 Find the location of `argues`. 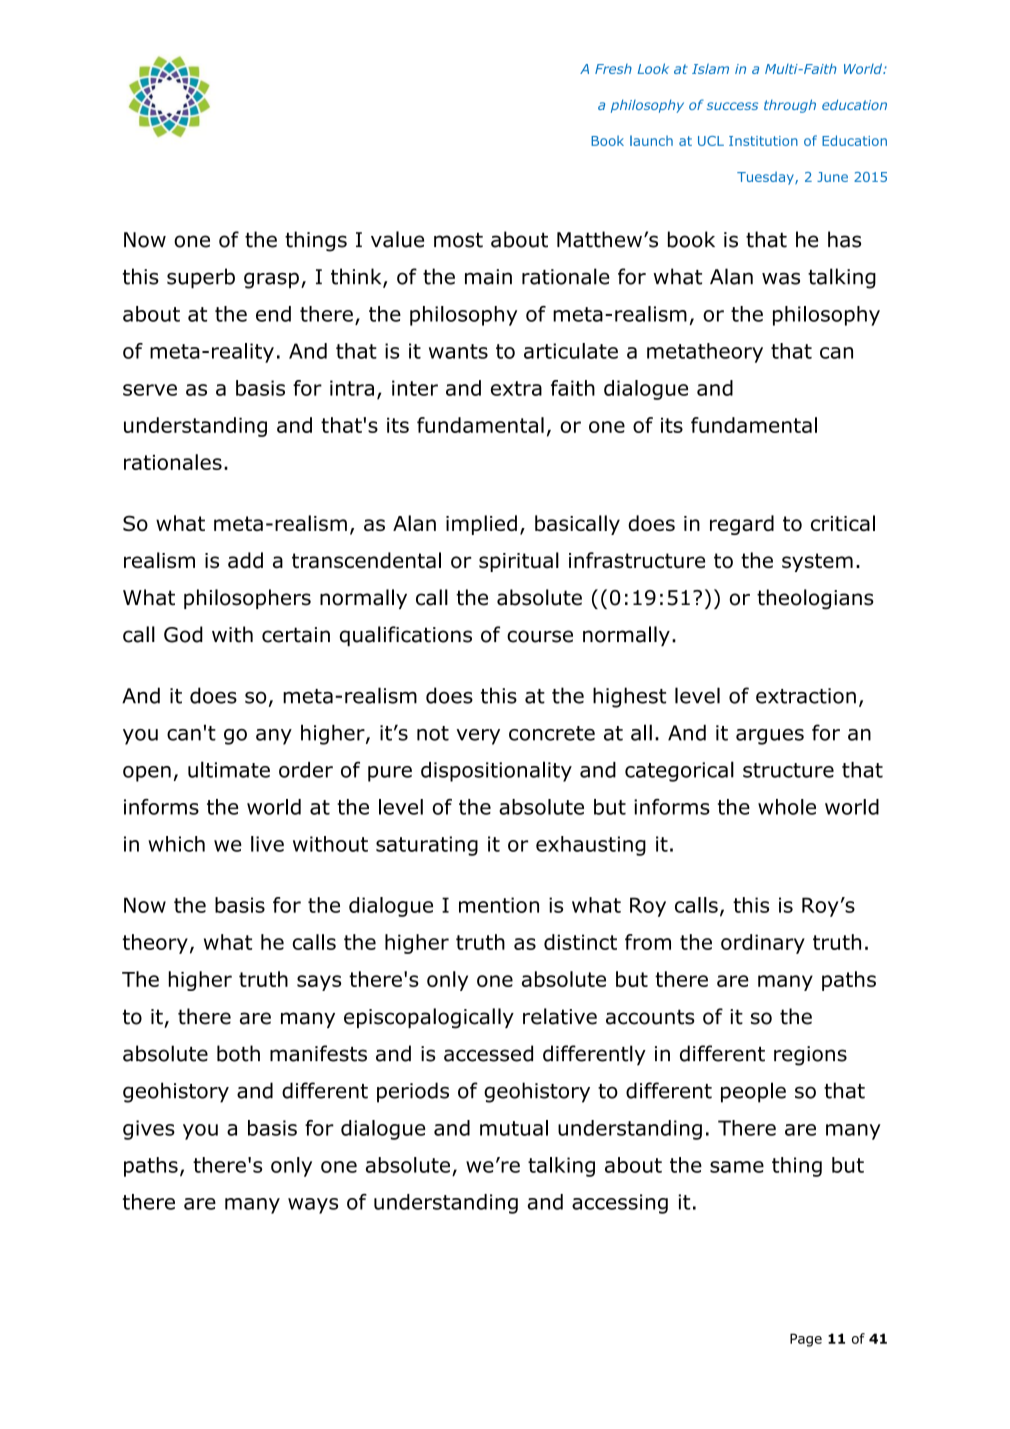

argues is located at coordinates (770, 737).
